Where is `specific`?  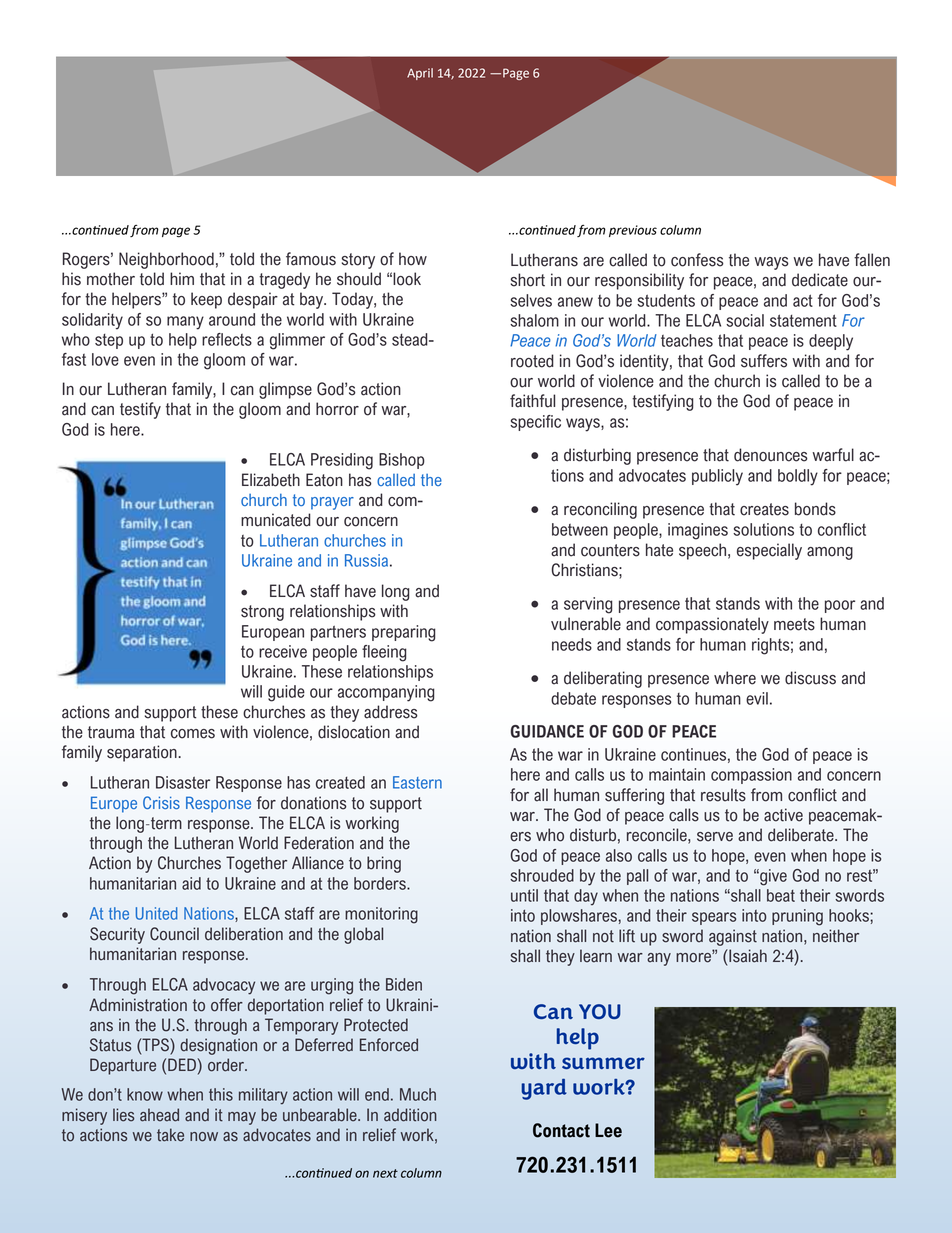 specific is located at coordinates (535, 423).
